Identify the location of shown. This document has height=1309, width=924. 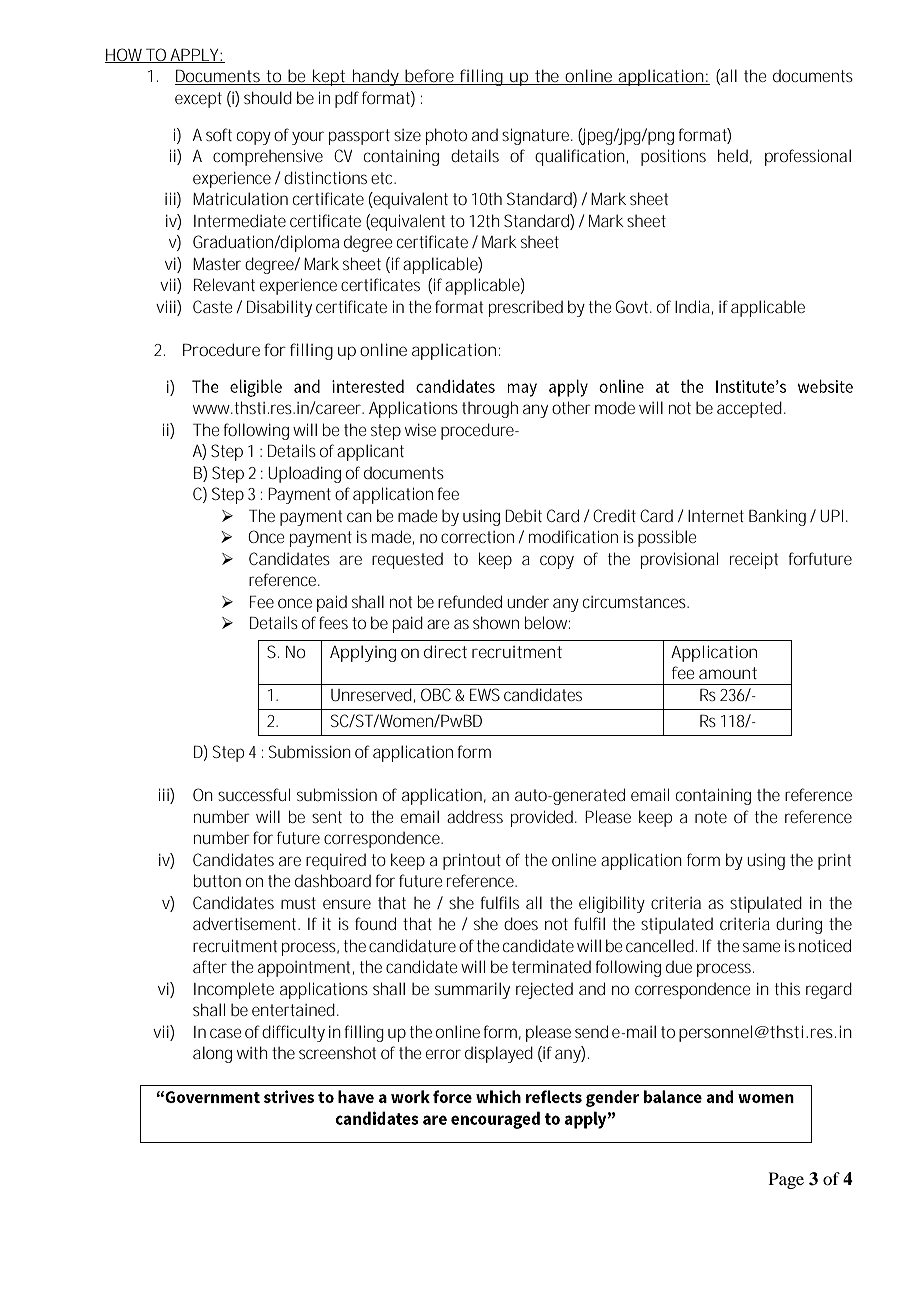
(496, 622).
